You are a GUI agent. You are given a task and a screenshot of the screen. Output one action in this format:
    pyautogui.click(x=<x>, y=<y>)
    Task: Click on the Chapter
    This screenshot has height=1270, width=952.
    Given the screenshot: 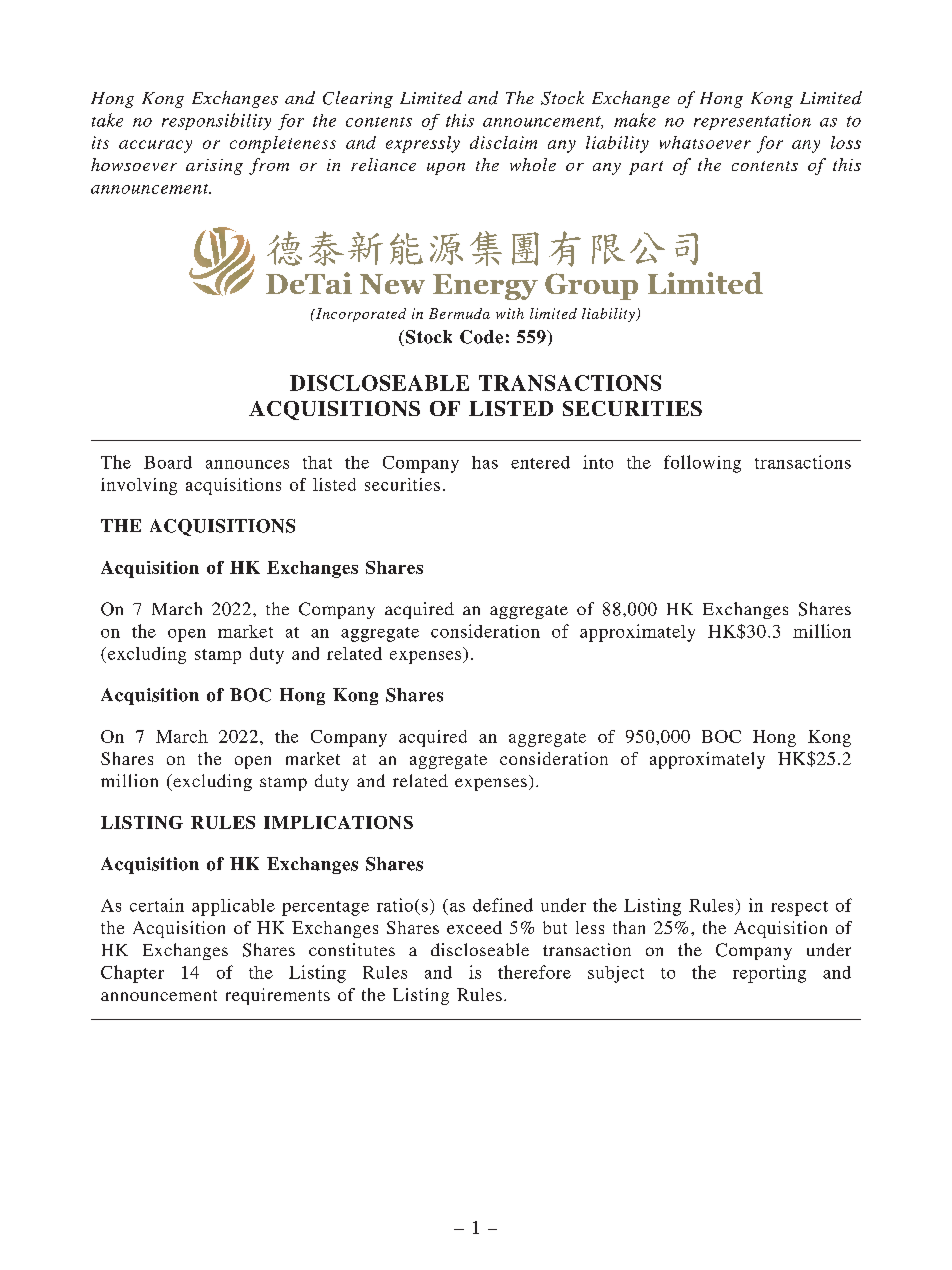 What is the action you would take?
    pyautogui.click(x=132, y=974)
